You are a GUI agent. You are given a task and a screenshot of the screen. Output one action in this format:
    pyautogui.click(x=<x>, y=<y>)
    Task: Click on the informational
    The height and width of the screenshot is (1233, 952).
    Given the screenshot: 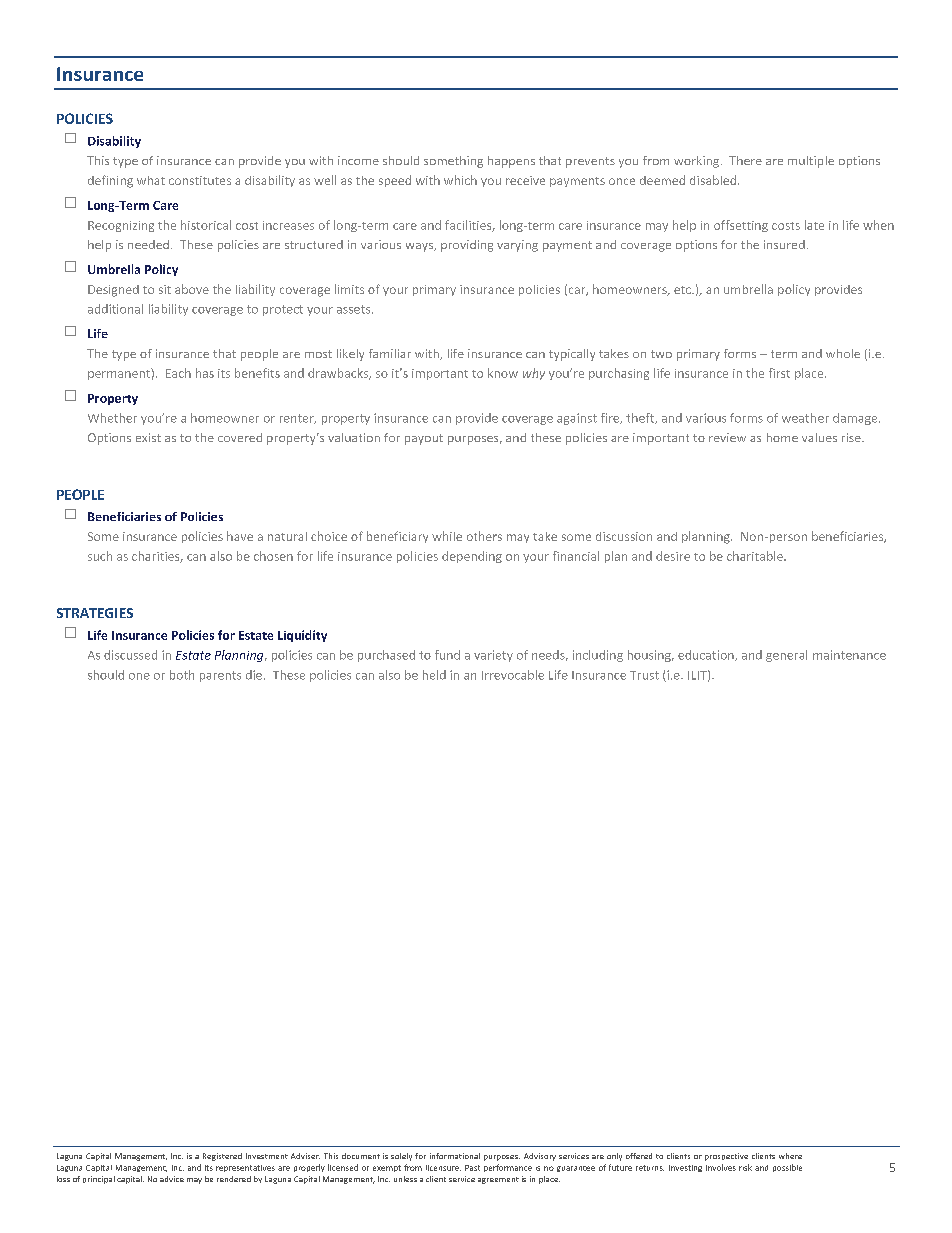 What is the action you would take?
    pyautogui.click(x=455, y=1156)
